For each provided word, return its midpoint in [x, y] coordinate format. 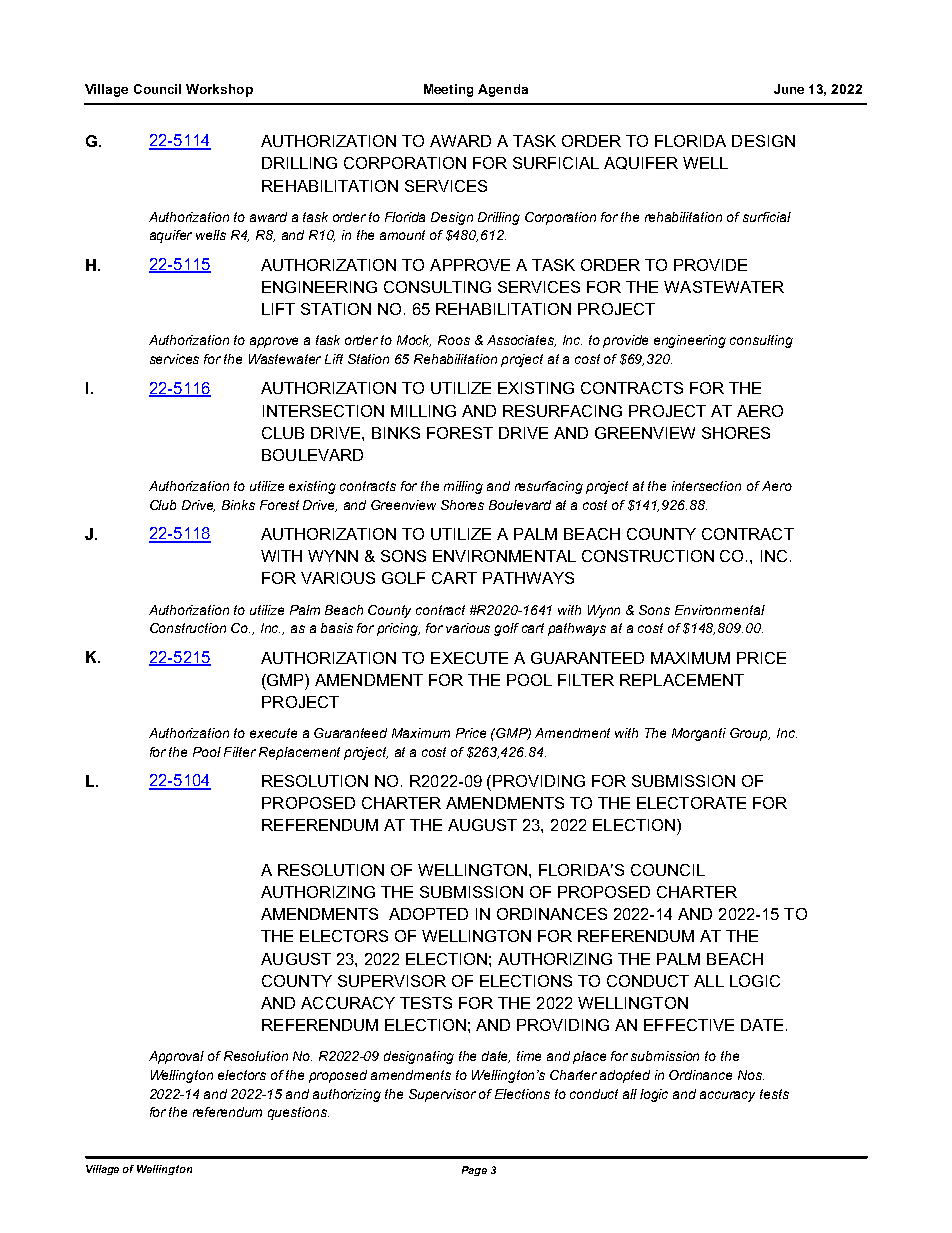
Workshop [219, 90]
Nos [751, 1075]
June [789, 89]
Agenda [503, 90]
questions [298, 1113]
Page [474, 1171]
